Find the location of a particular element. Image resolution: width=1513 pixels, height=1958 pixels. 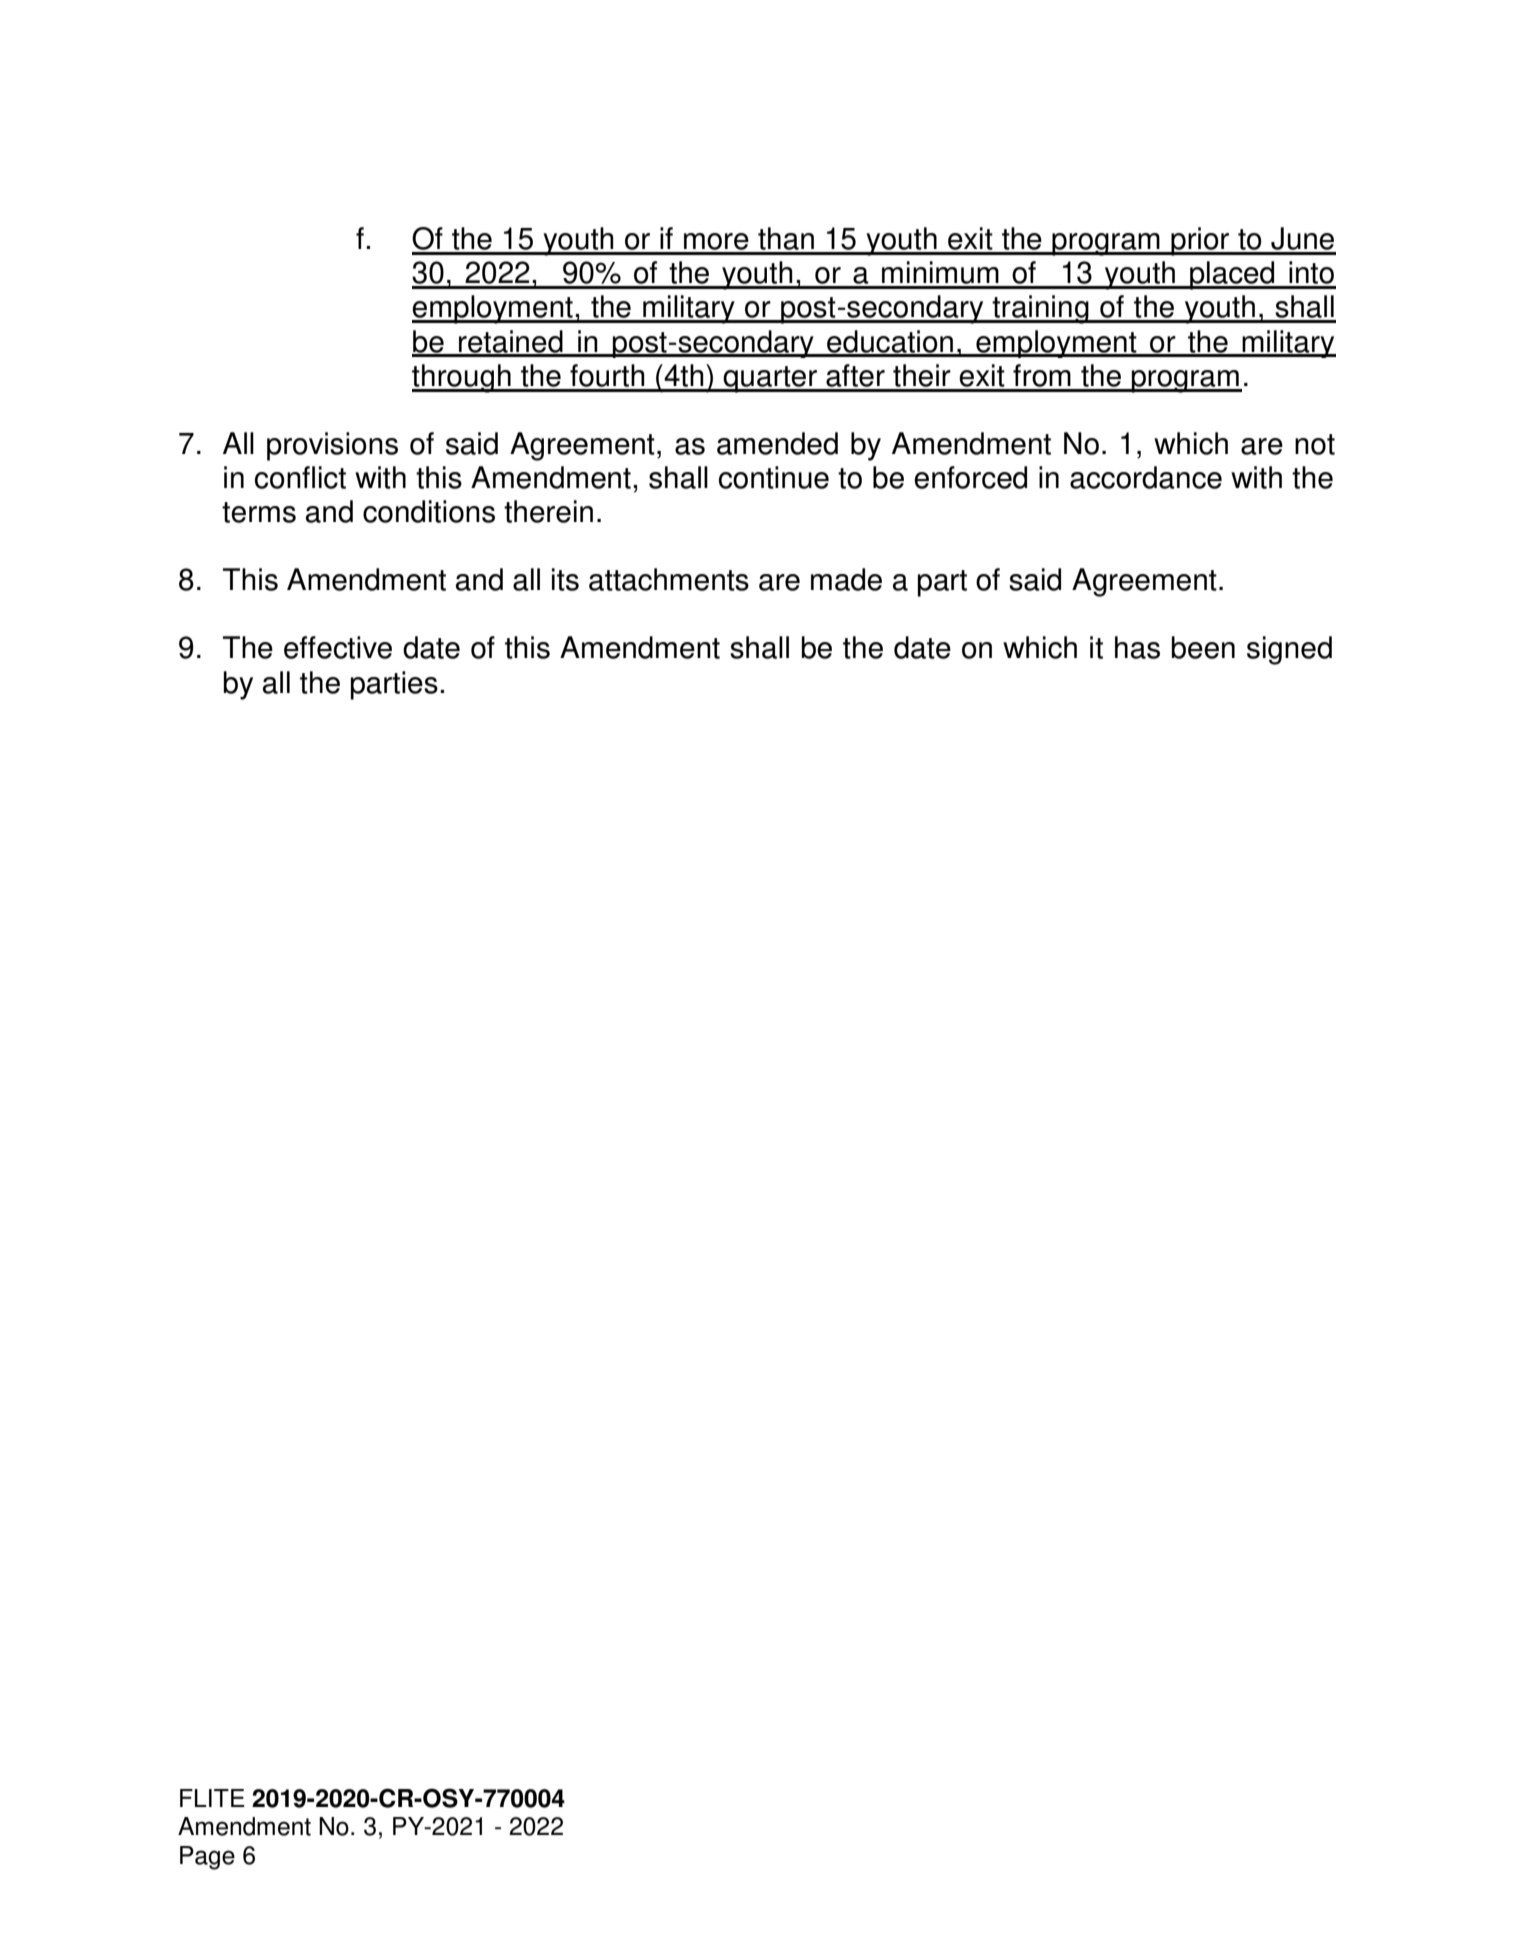

been is located at coordinates (1203, 647).
